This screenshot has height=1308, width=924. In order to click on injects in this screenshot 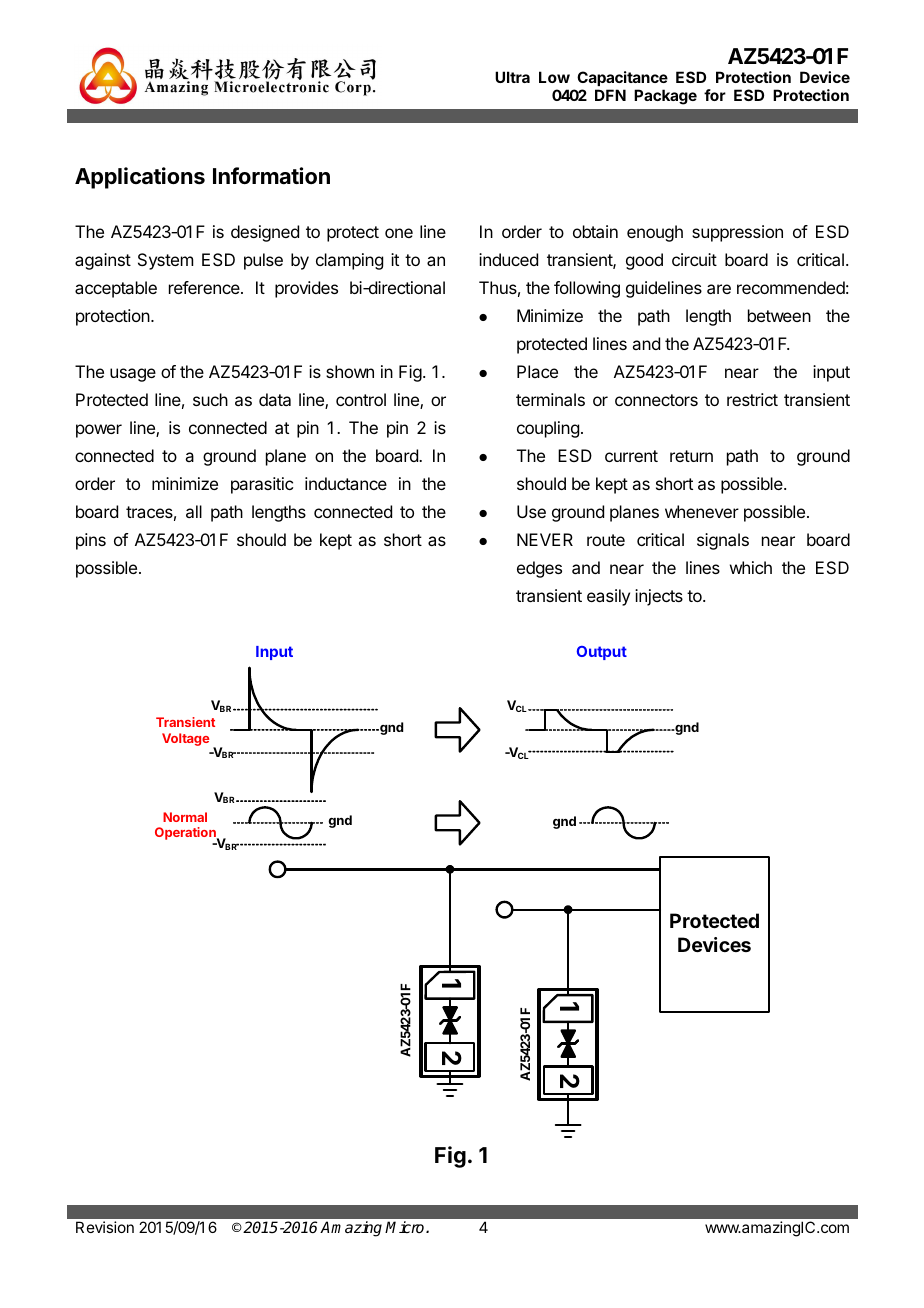, I will do `click(659, 597)`.
